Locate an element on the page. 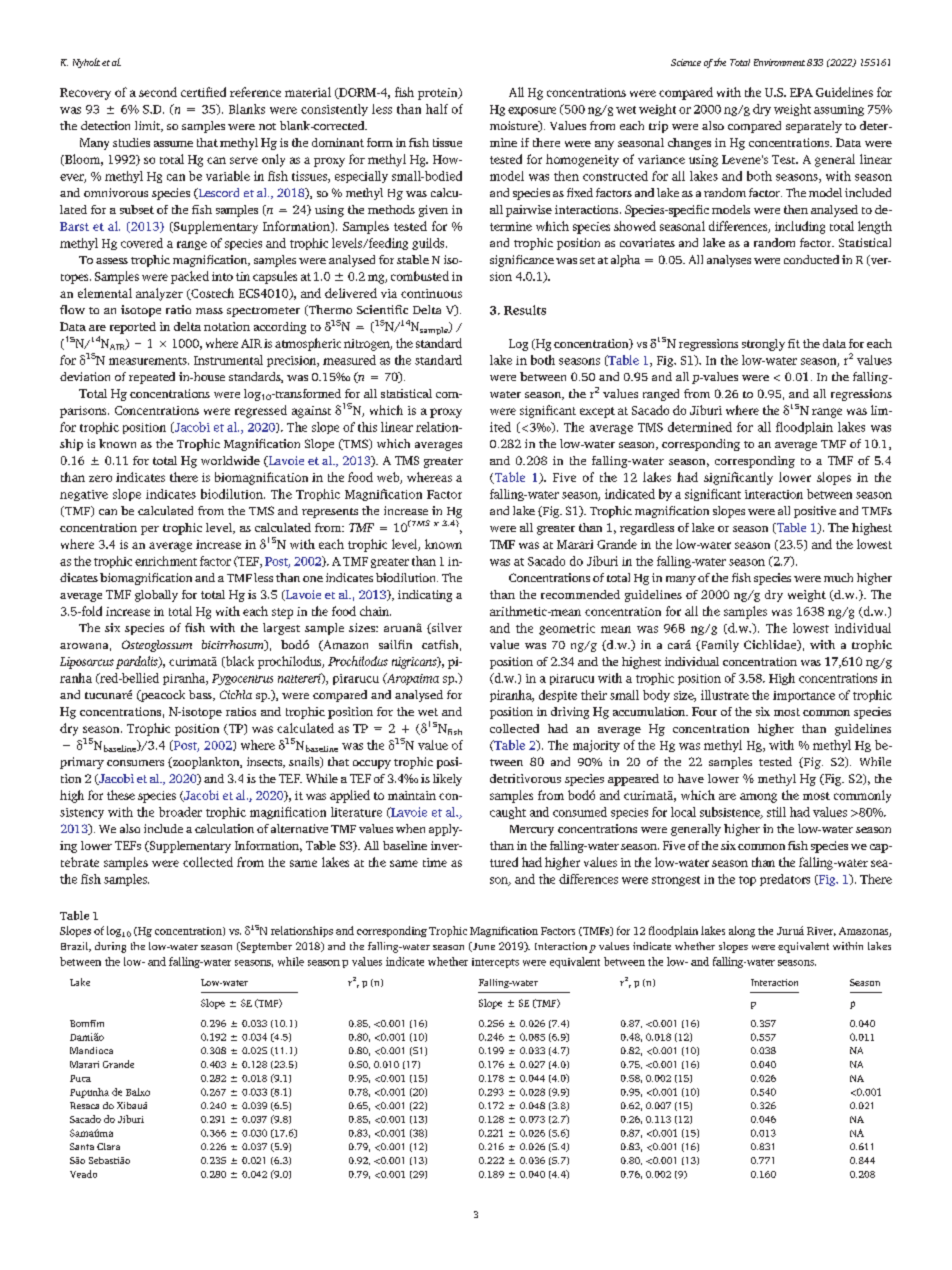  much is located at coordinates (838, 577).
